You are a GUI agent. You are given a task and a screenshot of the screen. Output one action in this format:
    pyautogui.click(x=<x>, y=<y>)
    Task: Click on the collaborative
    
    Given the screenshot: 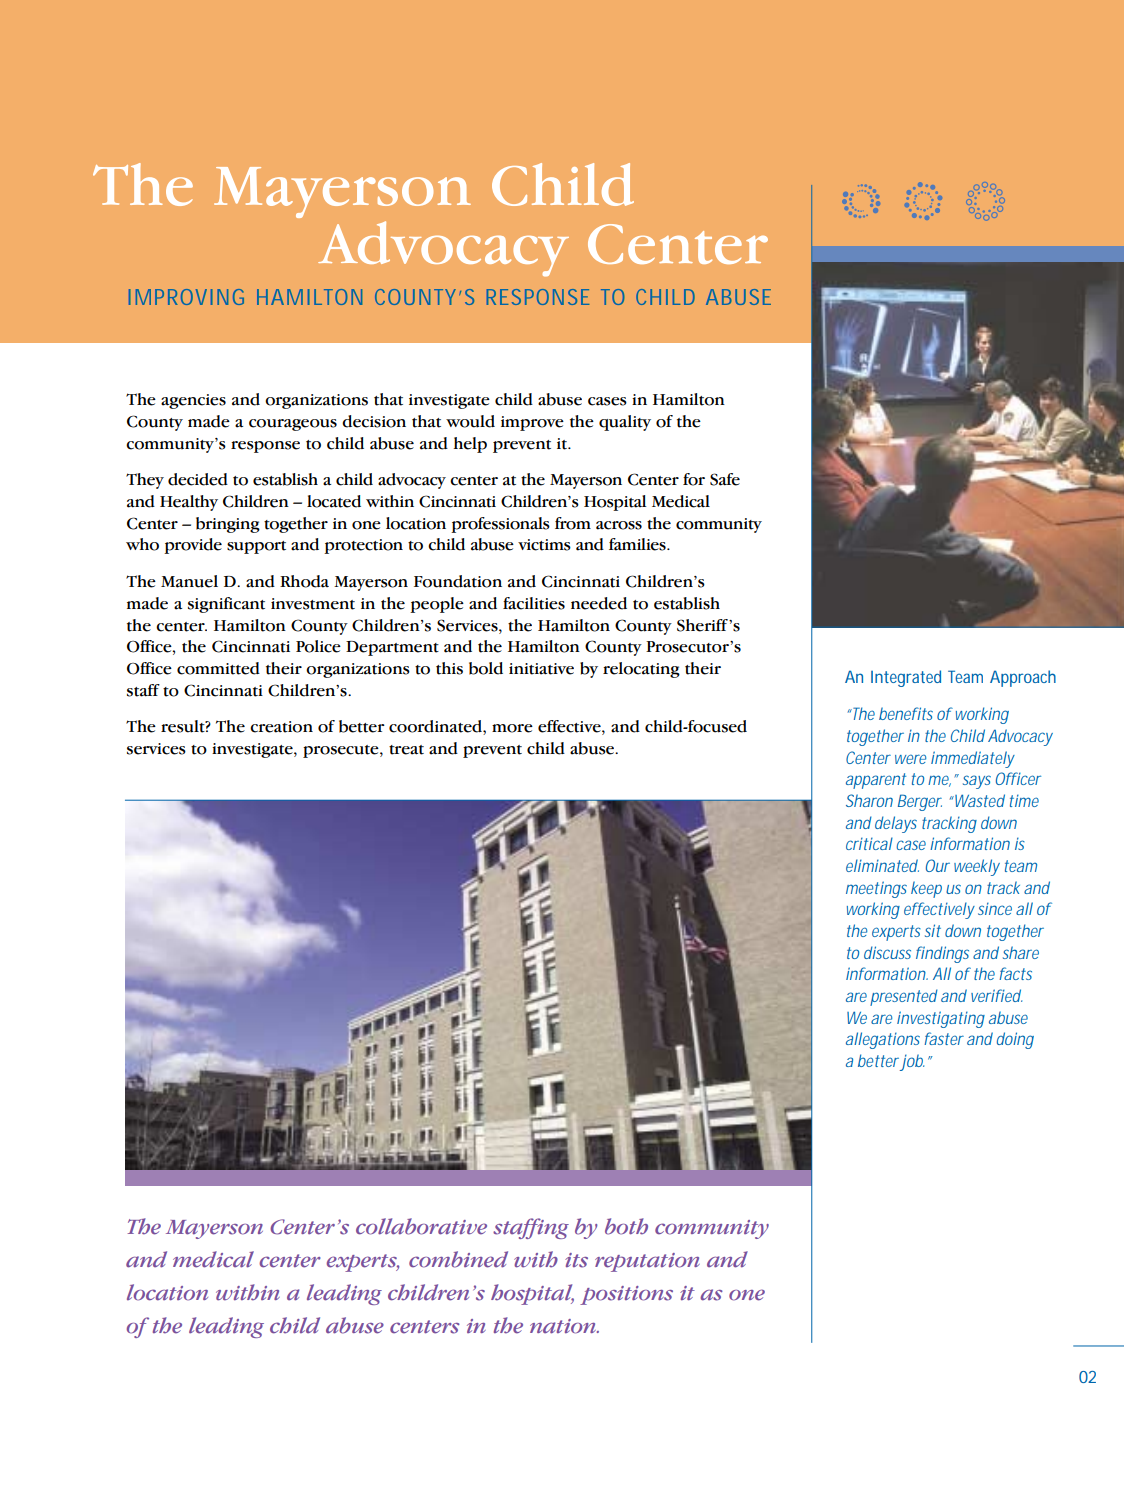 What is the action you would take?
    pyautogui.click(x=421, y=1226)
